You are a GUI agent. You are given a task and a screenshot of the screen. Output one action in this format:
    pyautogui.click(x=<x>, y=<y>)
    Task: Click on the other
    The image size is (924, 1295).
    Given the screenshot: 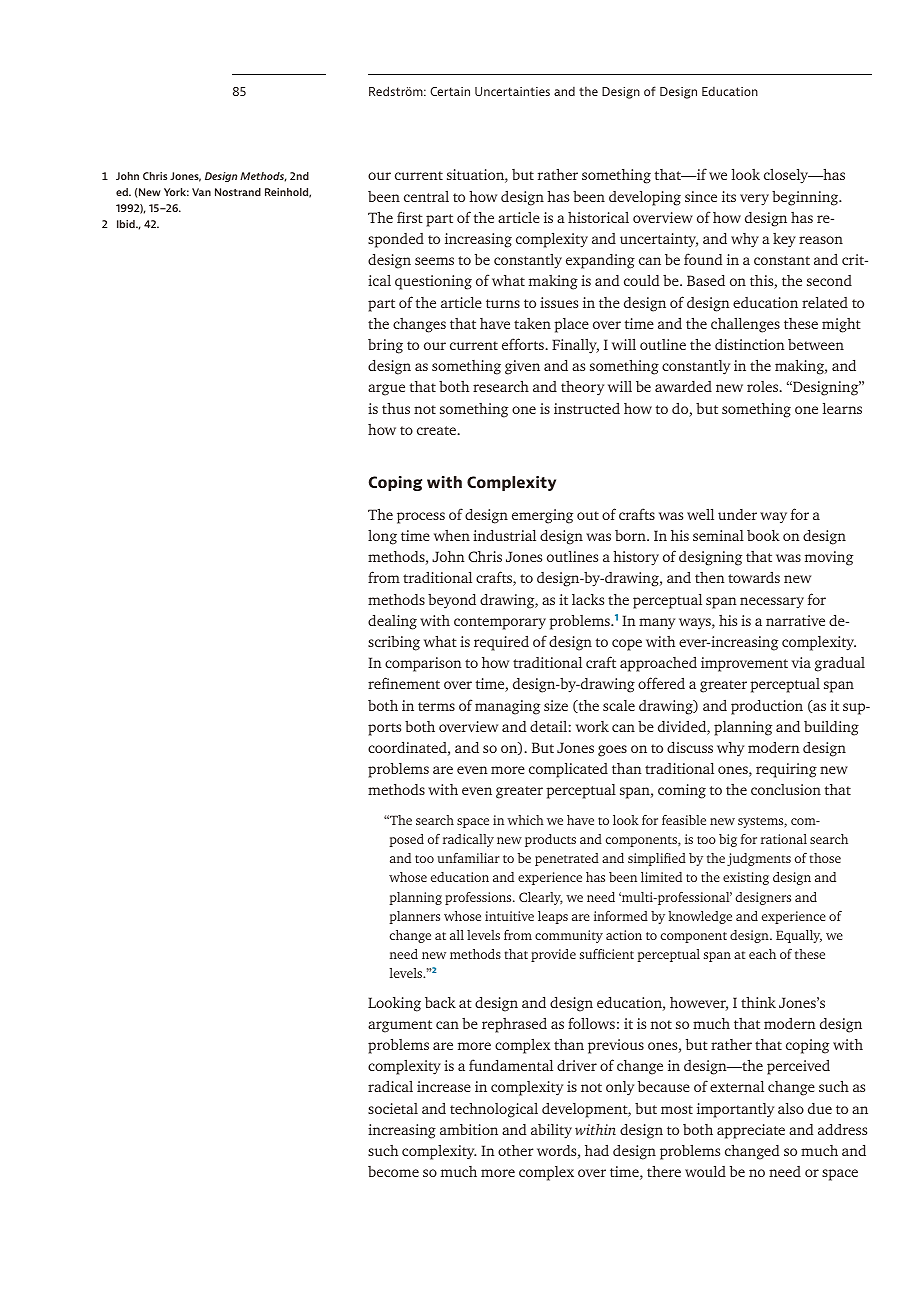 What is the action you would take?
    pyautogui.click(x=516, y=1150)
